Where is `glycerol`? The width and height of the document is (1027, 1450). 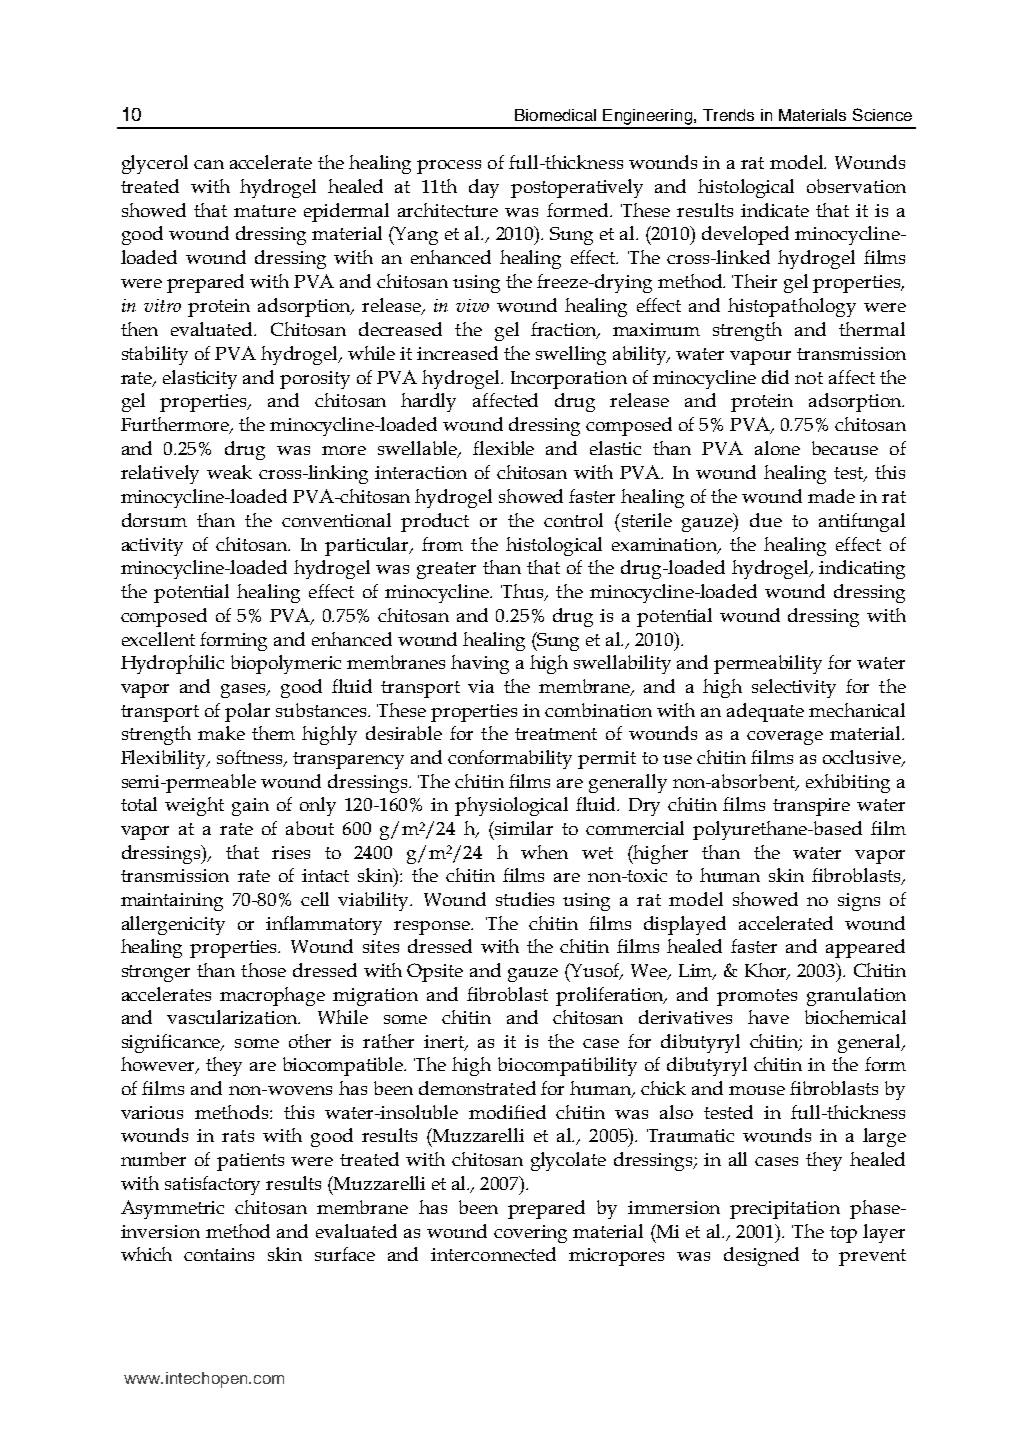
glycerol is located at coordinates (155, 164).
